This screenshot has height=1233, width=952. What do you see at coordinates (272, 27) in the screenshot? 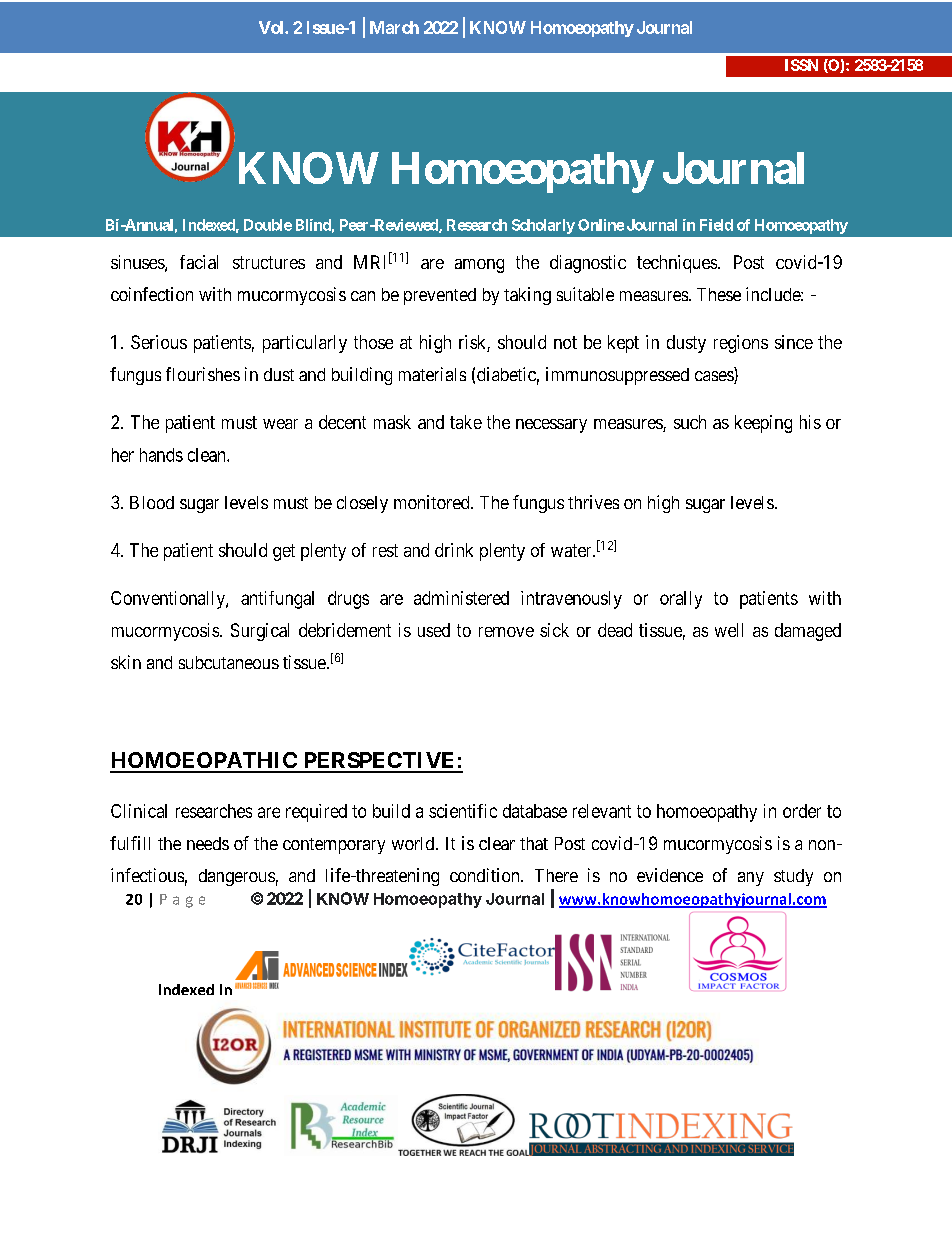
I see `Vol` at bounding box center [272, 27].
